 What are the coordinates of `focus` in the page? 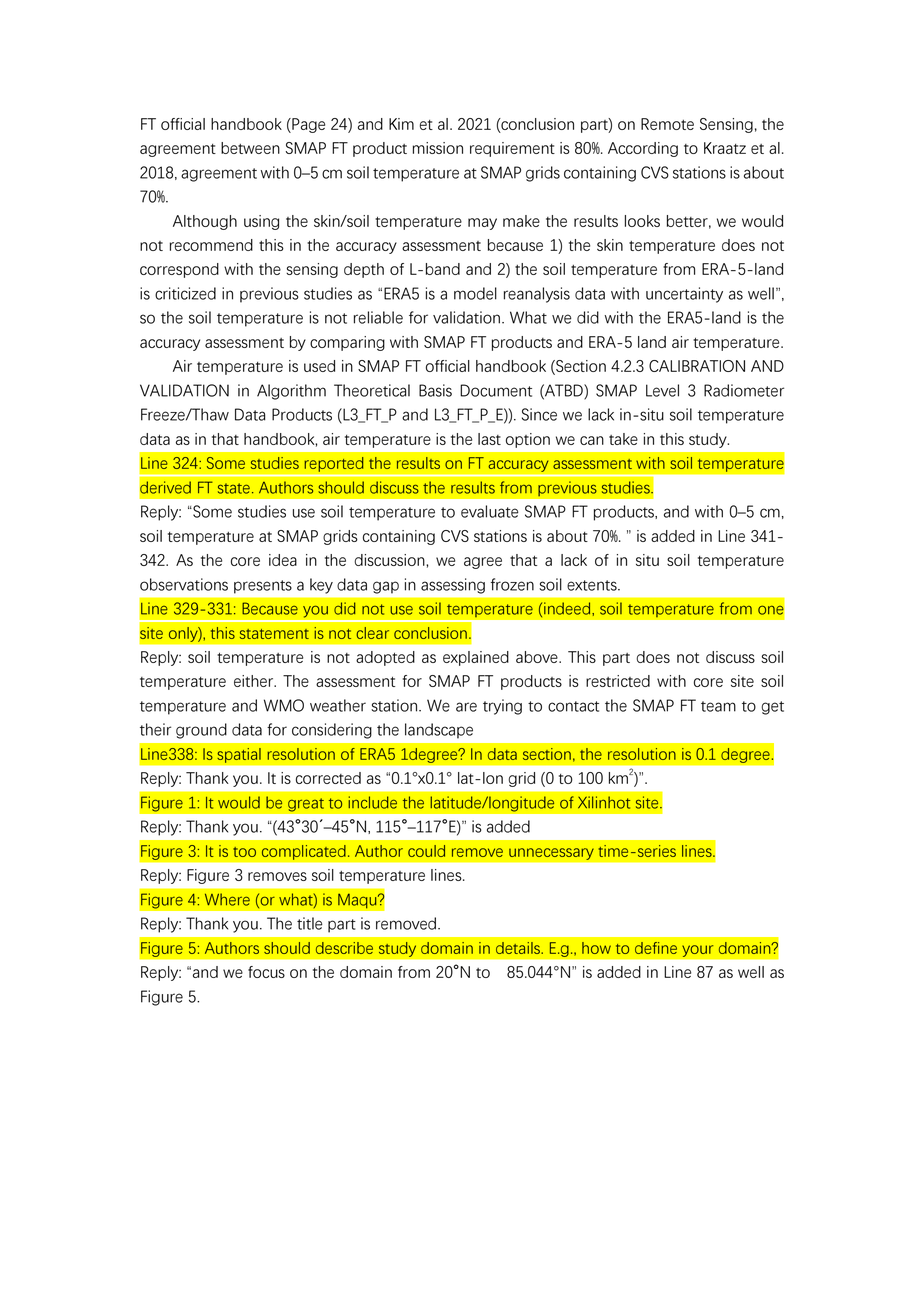 It's located at (266, 972).
